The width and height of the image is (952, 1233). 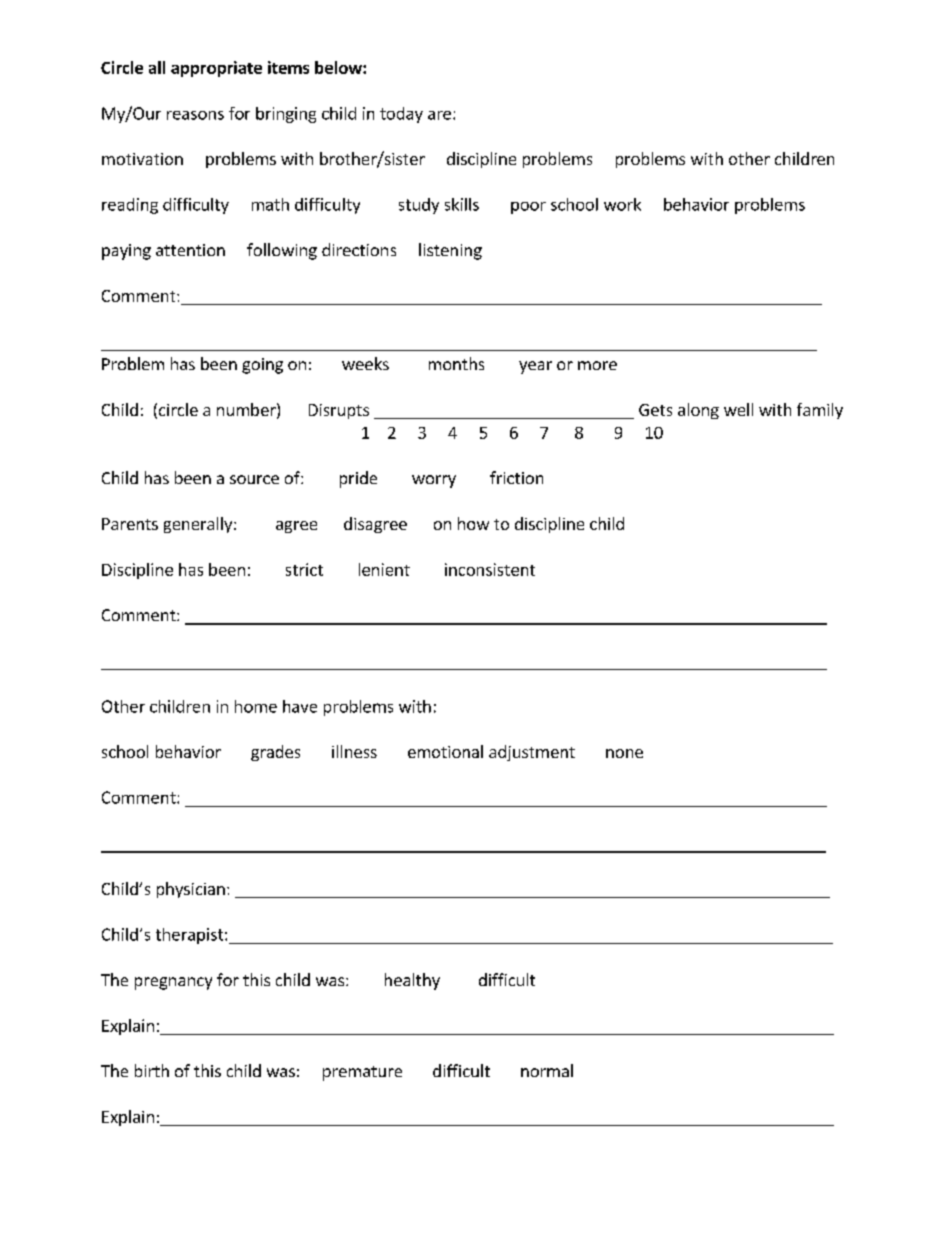 I want to click on birth, so click(x=152, y=1070).
